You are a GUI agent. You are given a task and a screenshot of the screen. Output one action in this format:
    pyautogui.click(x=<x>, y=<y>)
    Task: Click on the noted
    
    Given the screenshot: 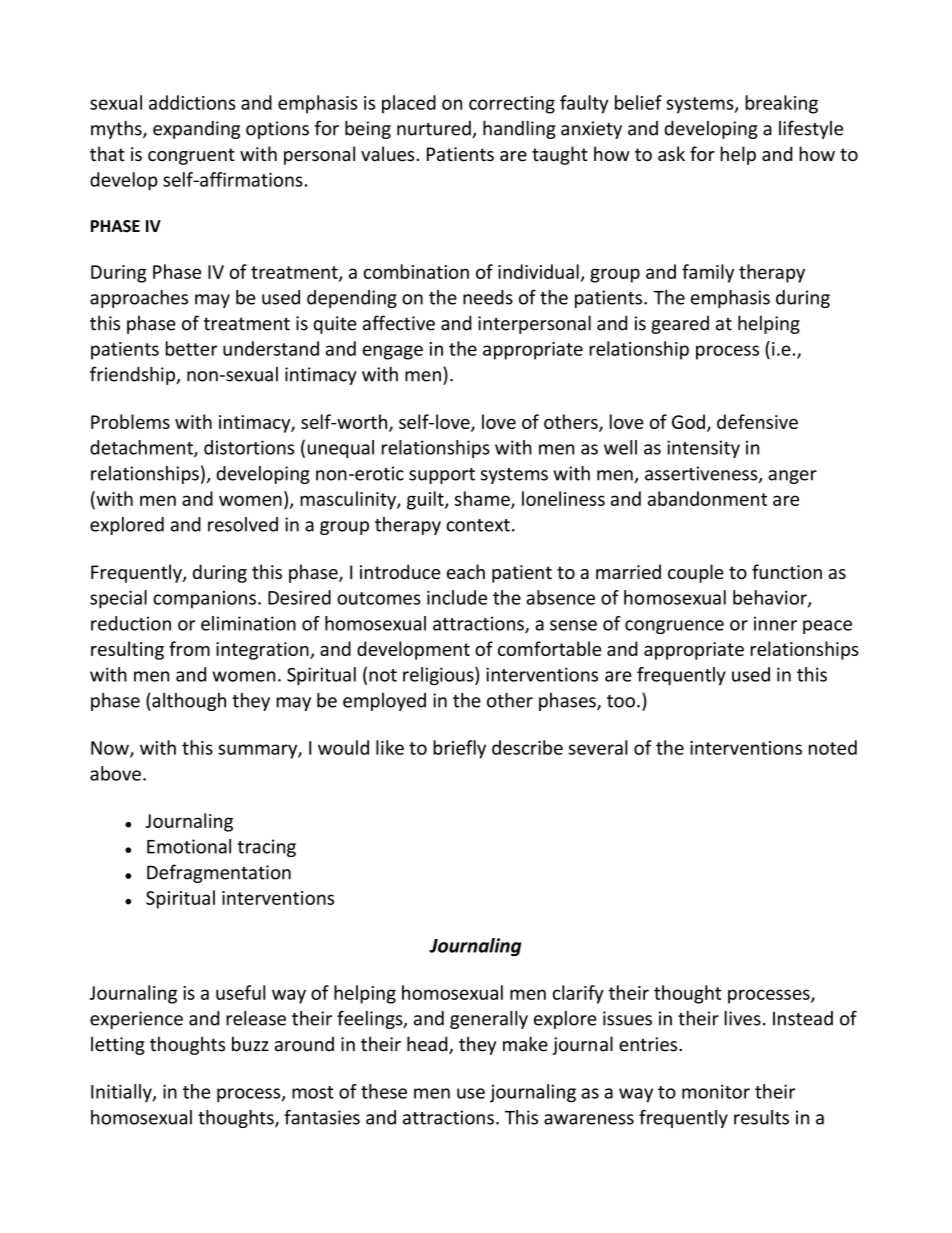 What is the action you would take?
    pyautogui.click(x=833, y=747)
